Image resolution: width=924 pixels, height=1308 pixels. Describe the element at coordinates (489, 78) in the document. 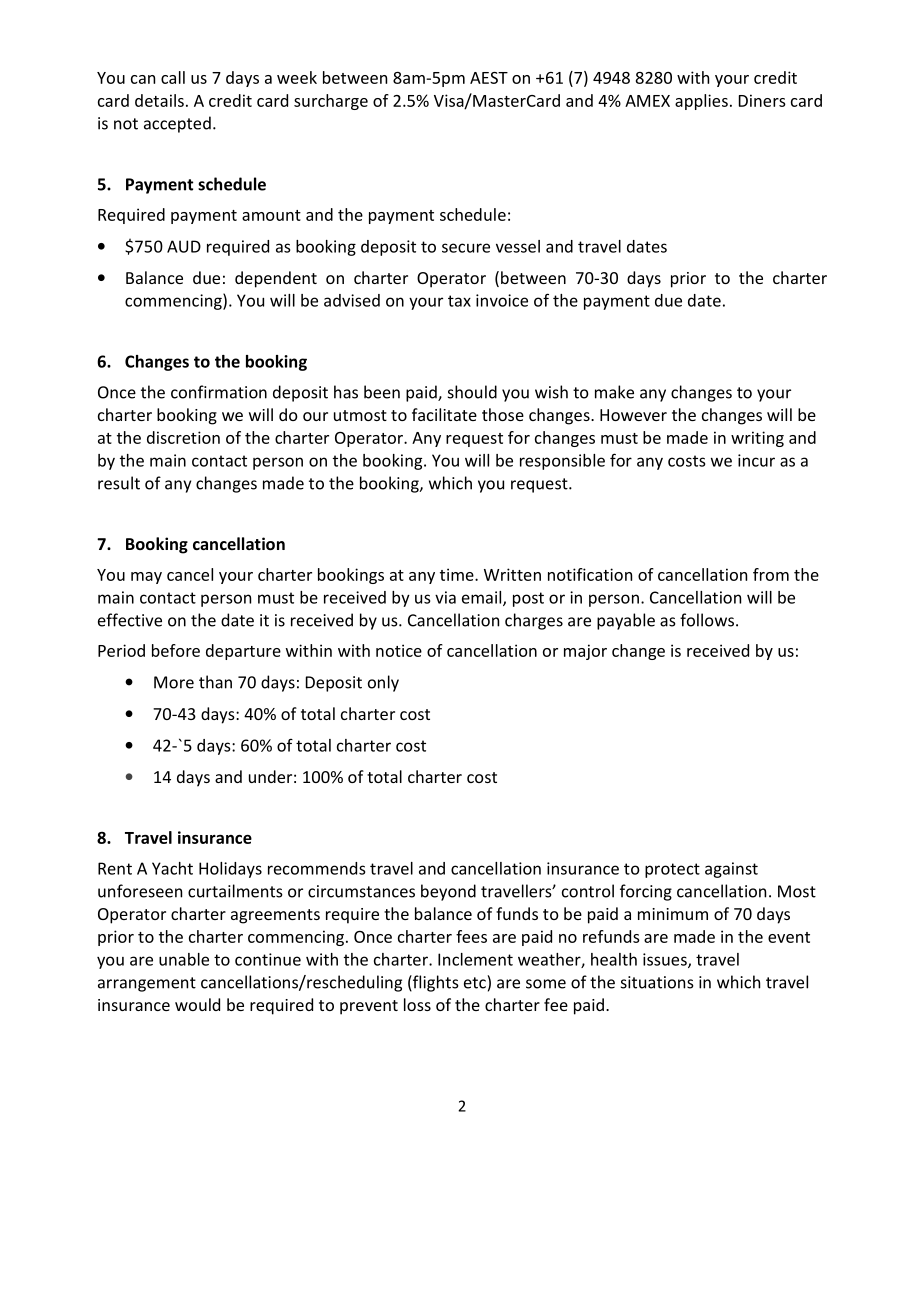

I see `AEST` at that location.
